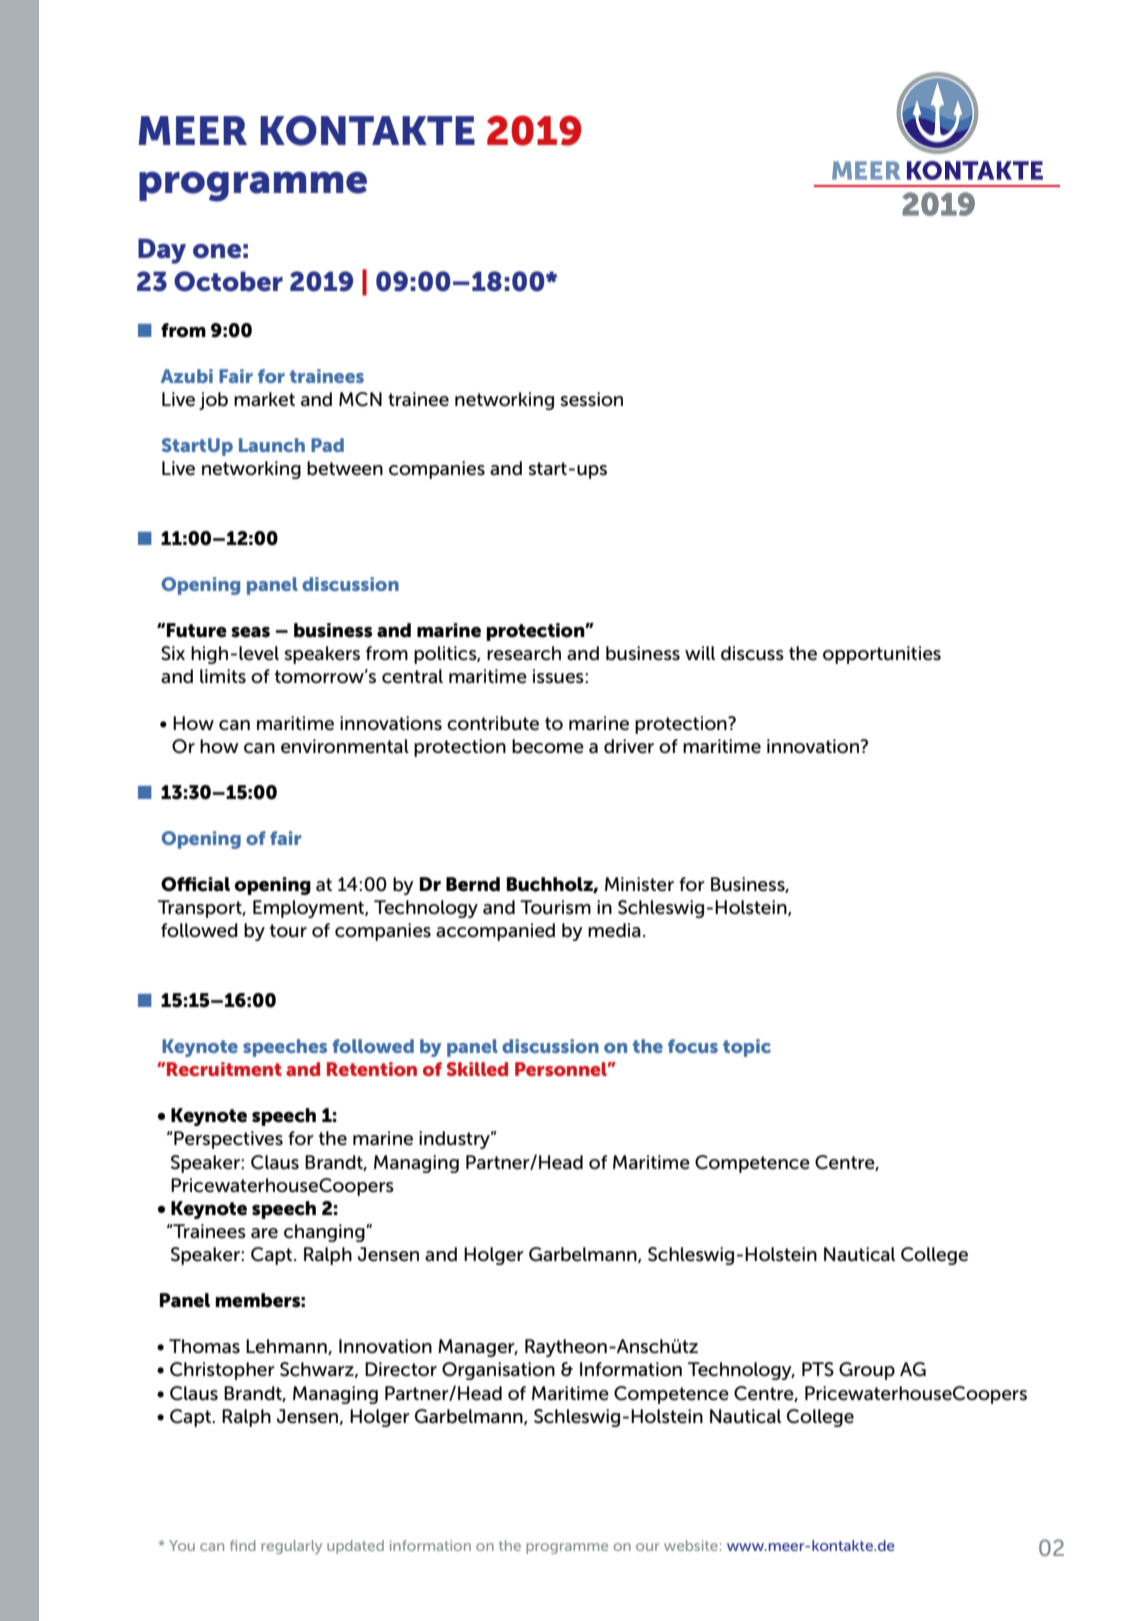  I want to click on website, so click(691, 1545).
